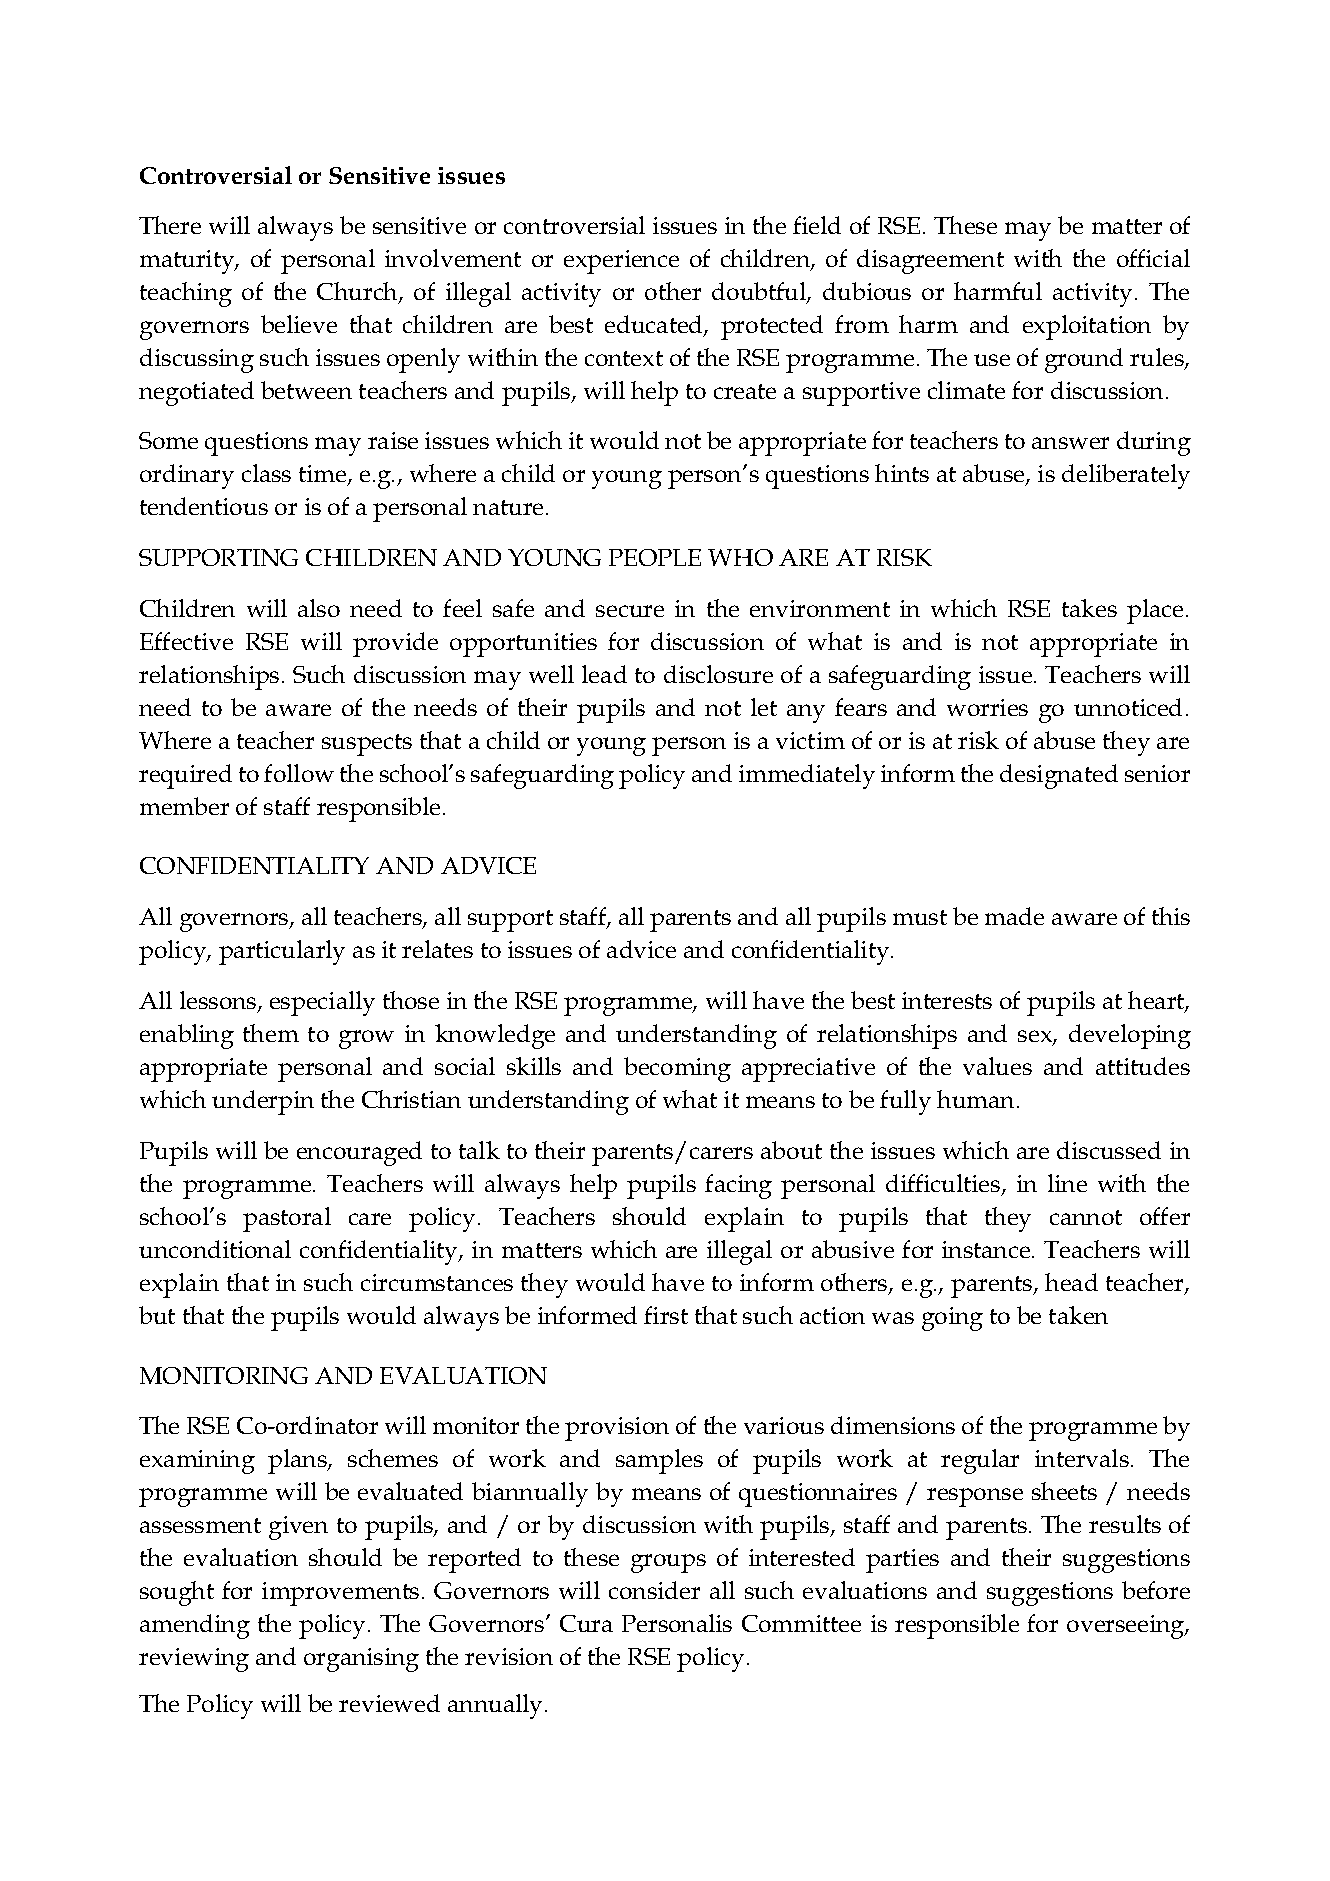  I want to click on organising, so click(361, 1660).
